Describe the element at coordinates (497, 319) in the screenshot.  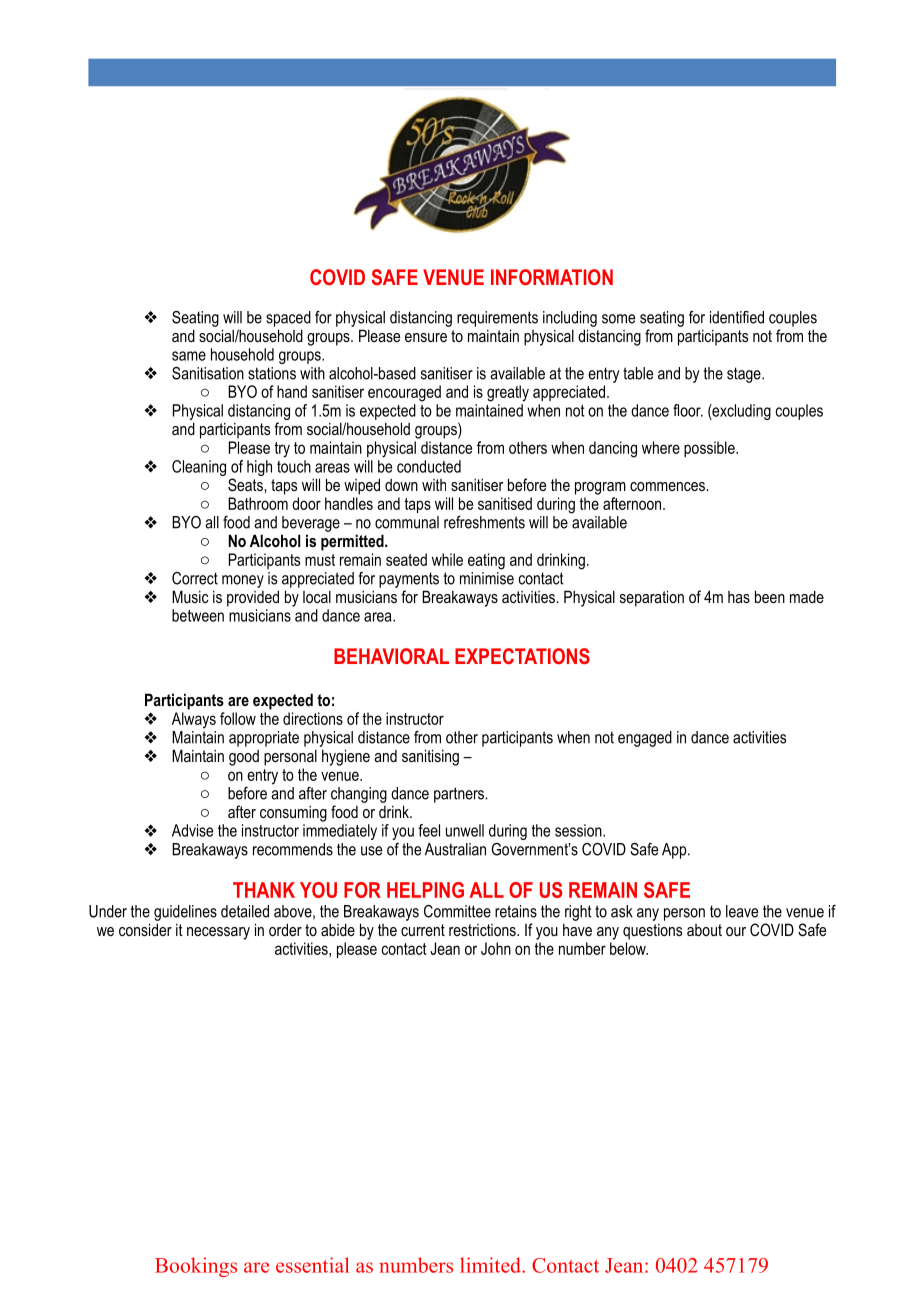
I see `requirements` at that location.
